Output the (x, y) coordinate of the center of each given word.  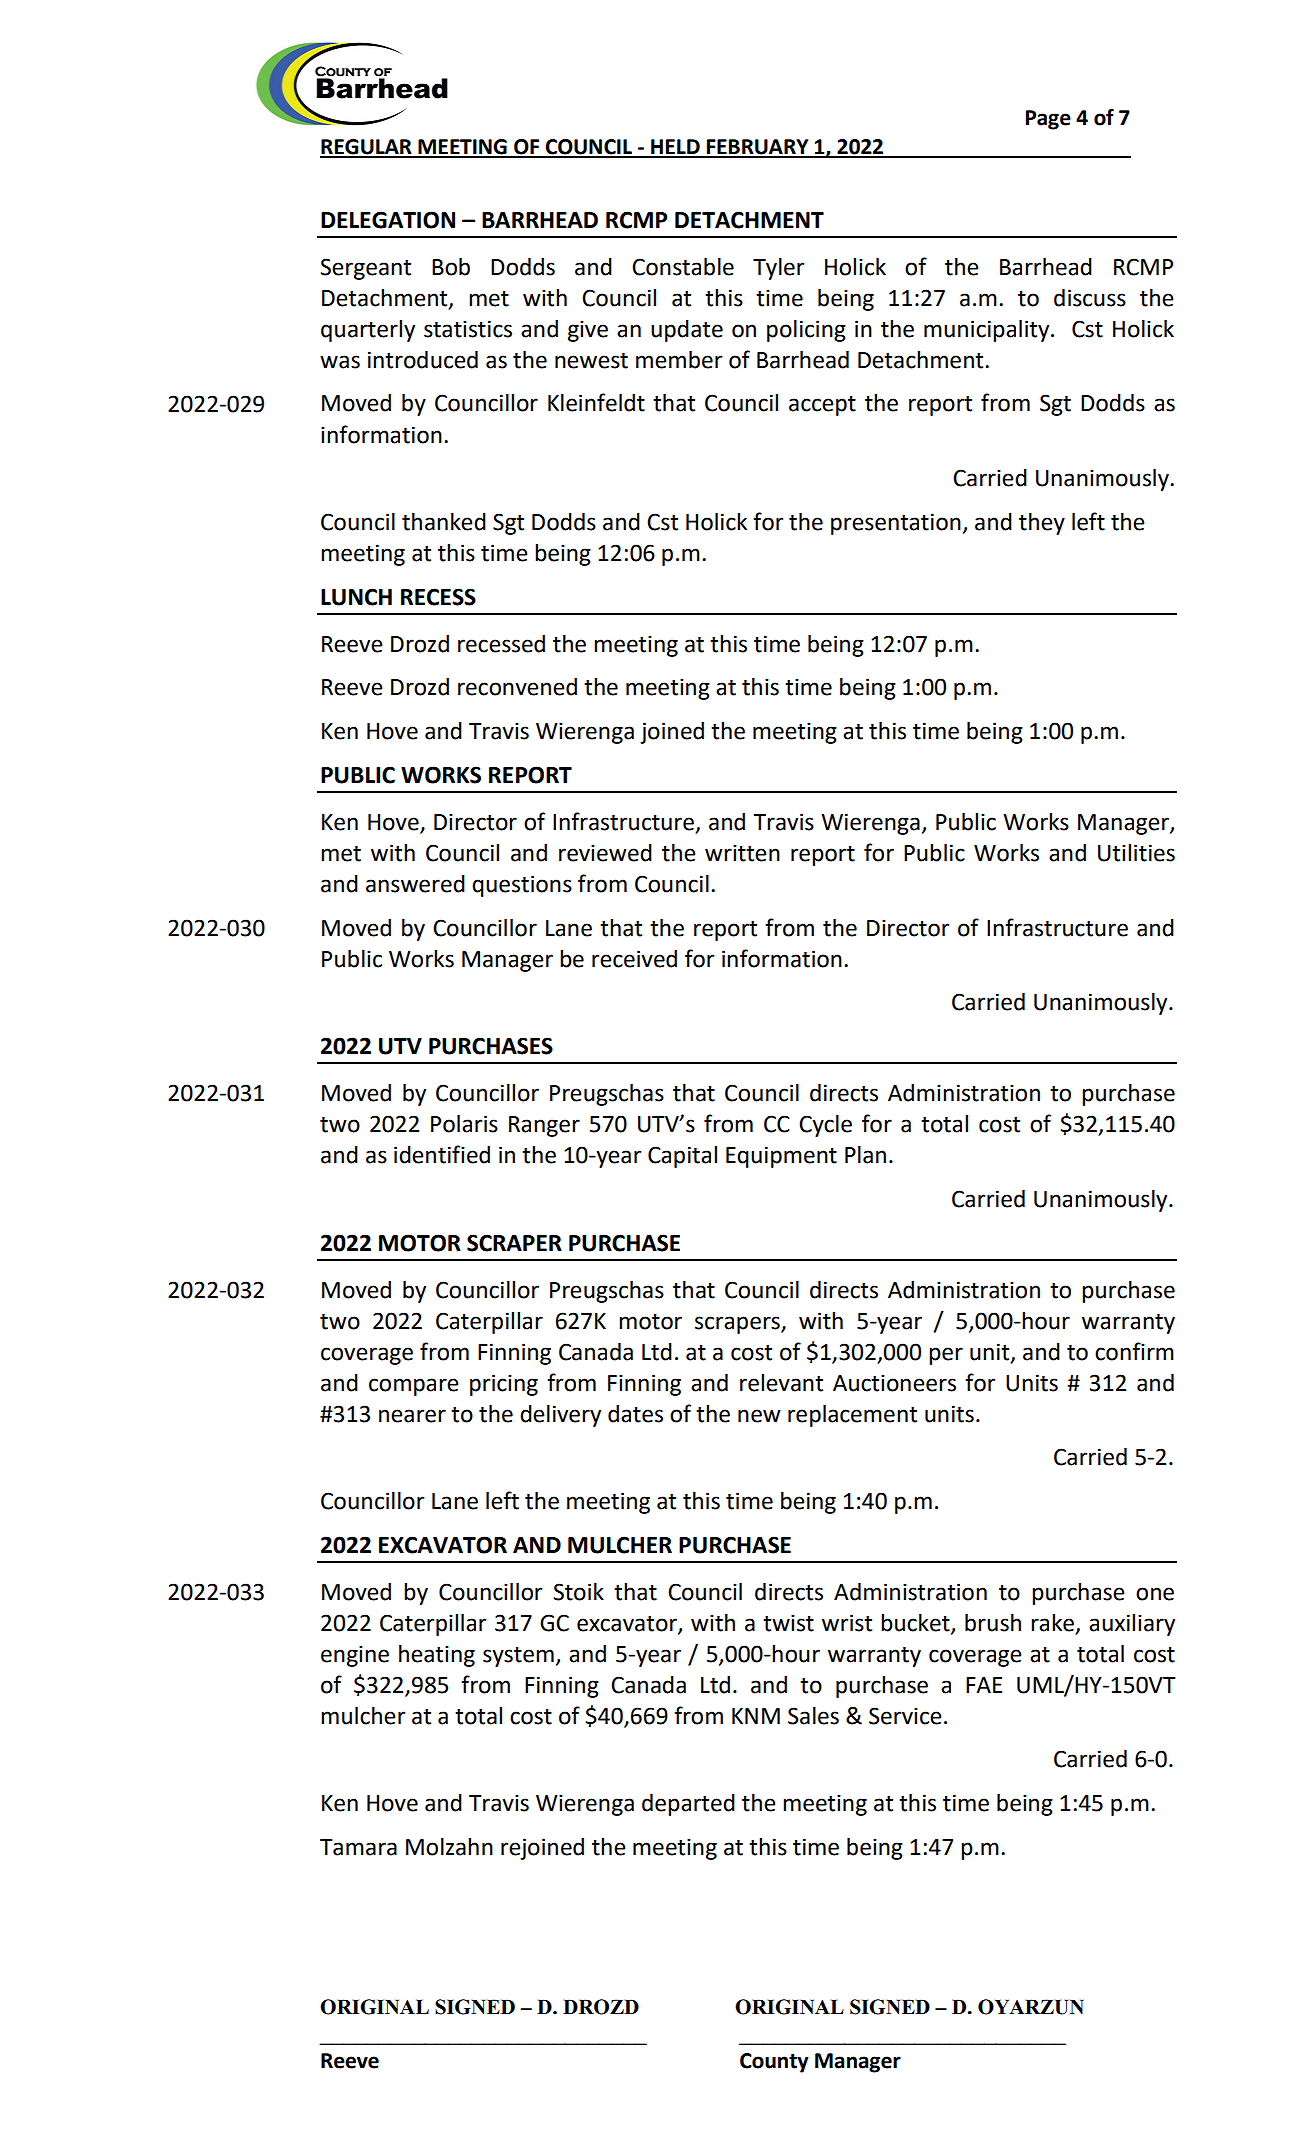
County (774, 2063)
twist (788, 1623)
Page (1048, 120)
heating (437, 1656)
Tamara (358, 1847)
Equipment (781, 1157)
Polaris (464, 1124)
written (742, 853)
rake (1052, 1623)
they (1042, 524)
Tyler (778, 269)
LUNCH (356, 597)
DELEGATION (388, 220)
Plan (865, 1155)
